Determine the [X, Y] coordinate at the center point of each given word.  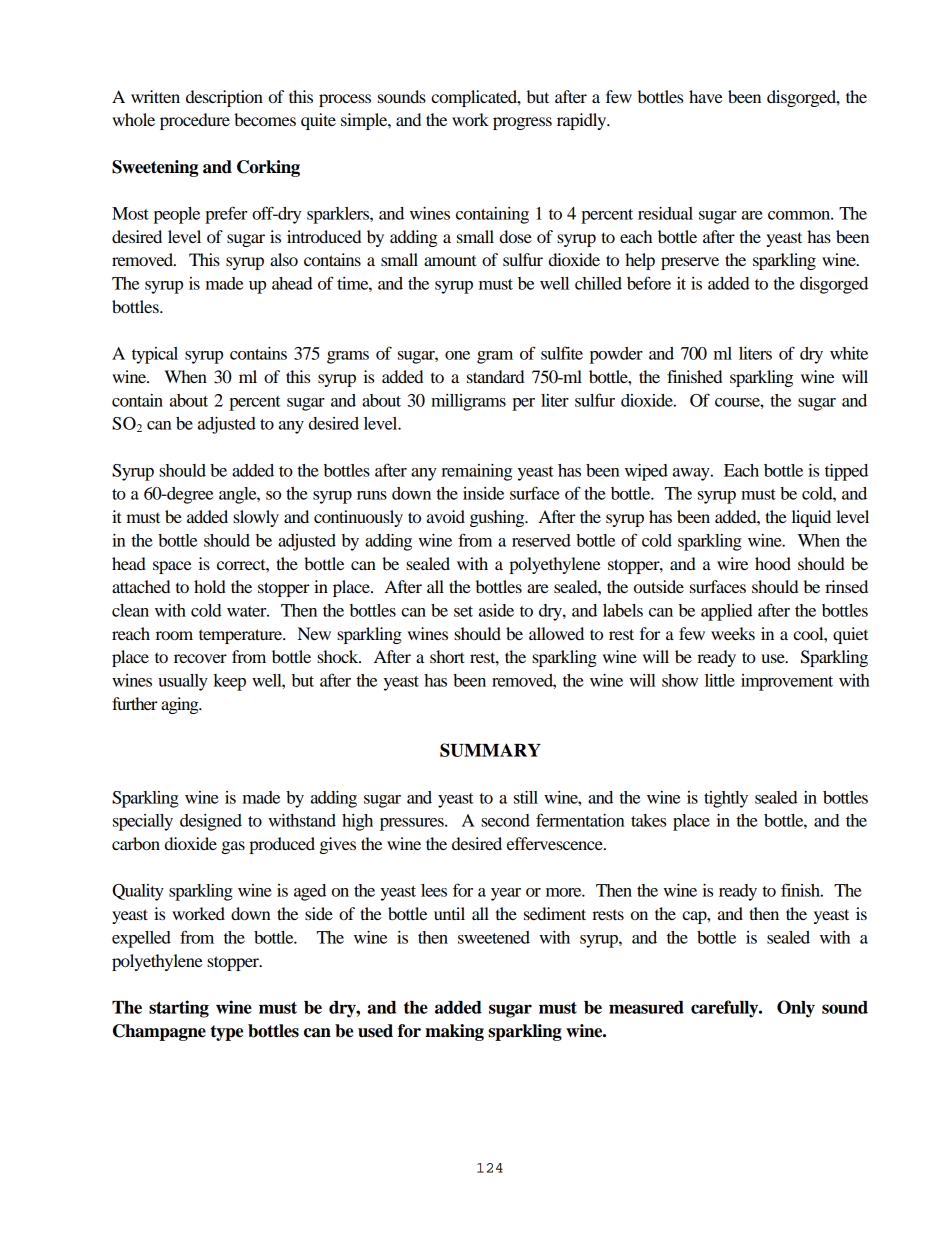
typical [155, 355]
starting [179, 1009]
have [706, 96]
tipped [846, 472]
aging [181, 705]
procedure [195, 121]
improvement [787, 682]
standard [495, 376]
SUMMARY [490, 750]
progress [522, 123]
